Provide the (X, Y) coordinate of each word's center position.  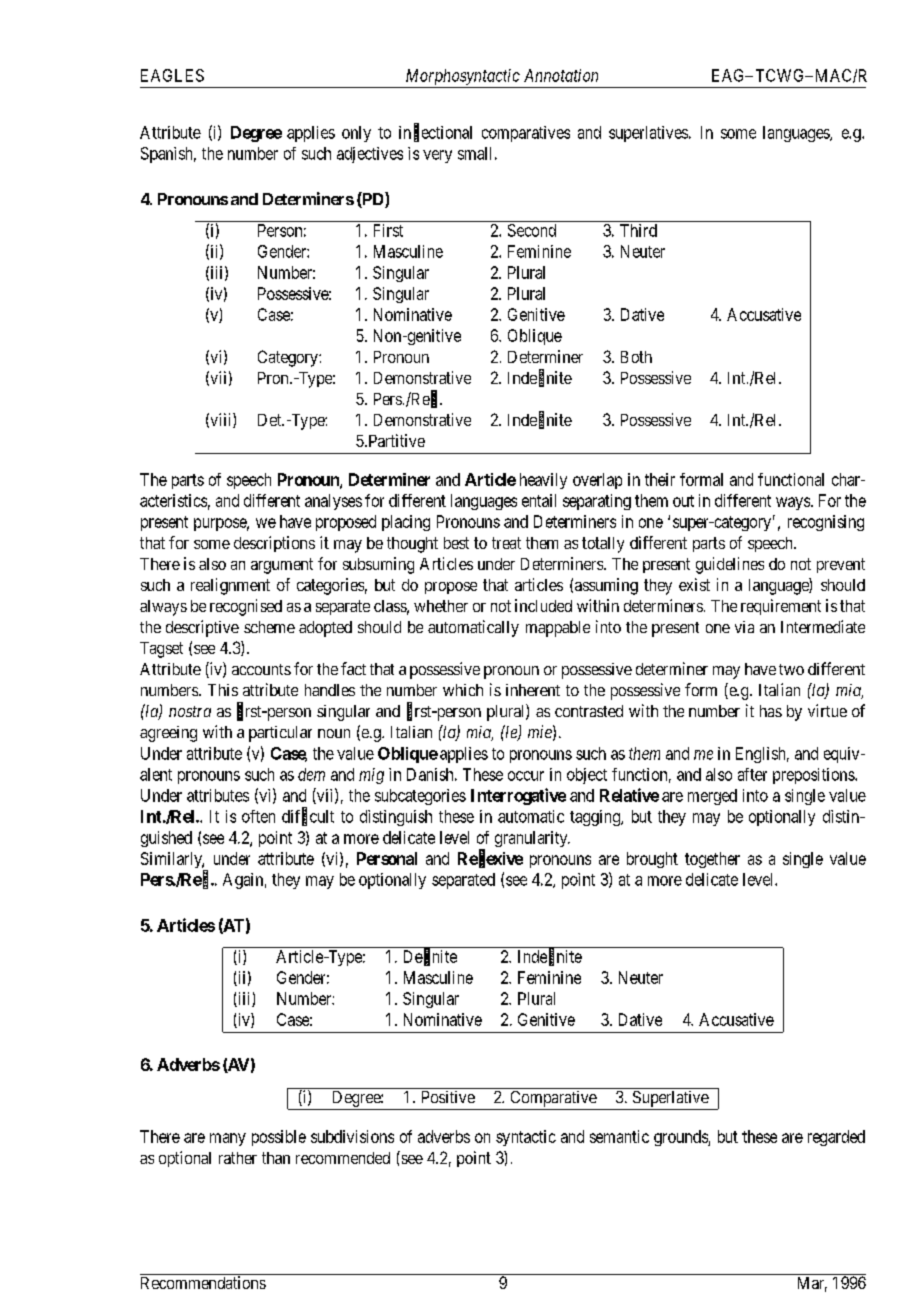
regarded (836, 1138)
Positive (448, 1097)
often (258, 816)
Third (638, 230)
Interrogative (518, 796)
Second (532, 230)
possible (279, 1138)
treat (506, 543)
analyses (333, 502)
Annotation (561, 75)
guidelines (730, 565)
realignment (230, 586)
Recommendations (203, 1282)
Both (636, 357)
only (356, 134)
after (752, 774)
